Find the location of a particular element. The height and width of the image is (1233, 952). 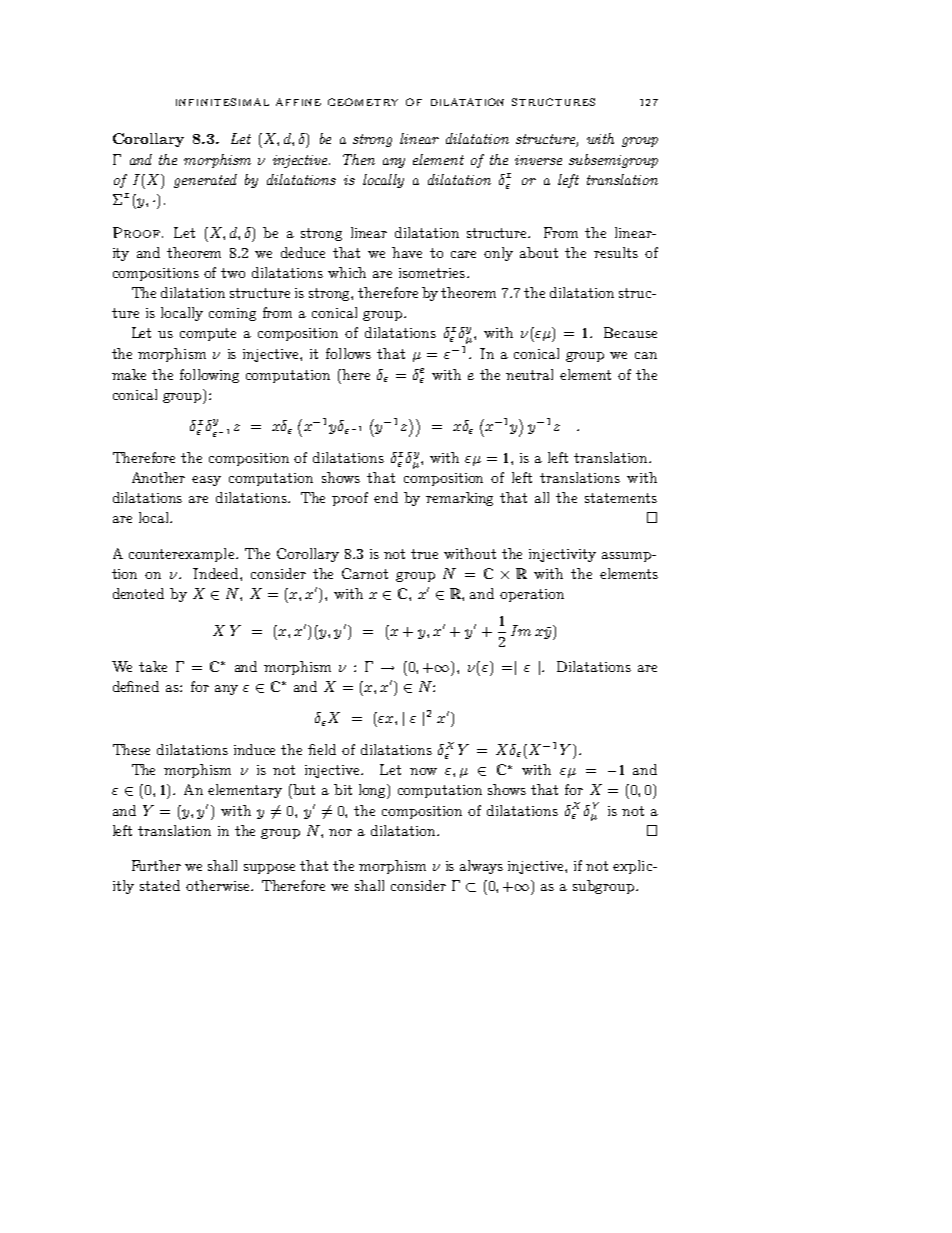

Carnot is located at coordinates (365, 573).
